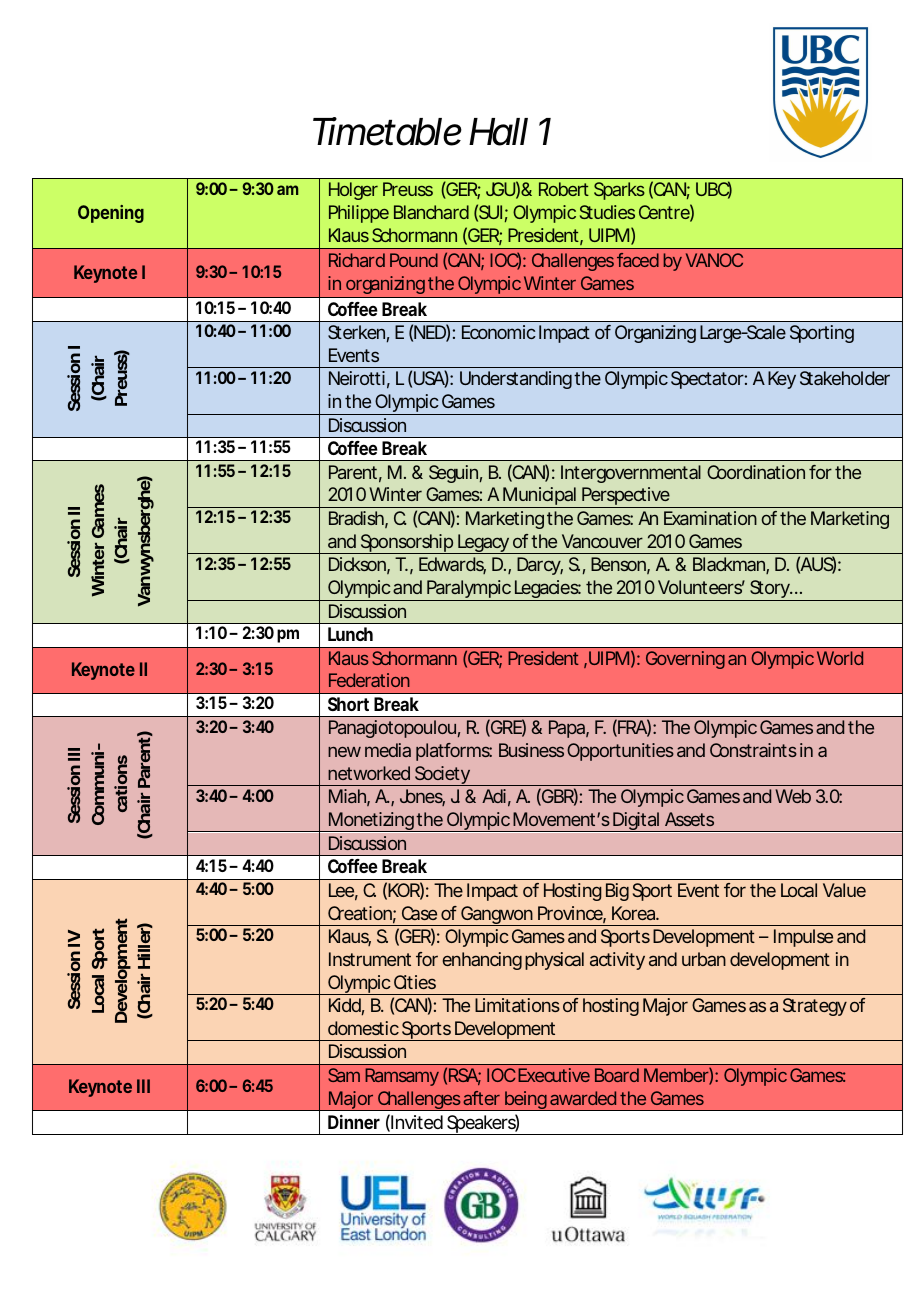 Image resolution: width=924 pixels, height=1308 pixels. What do you see at coordinates (845, 378) in the image?
I see `Stakeholder` at bounding box center [845, 378].
